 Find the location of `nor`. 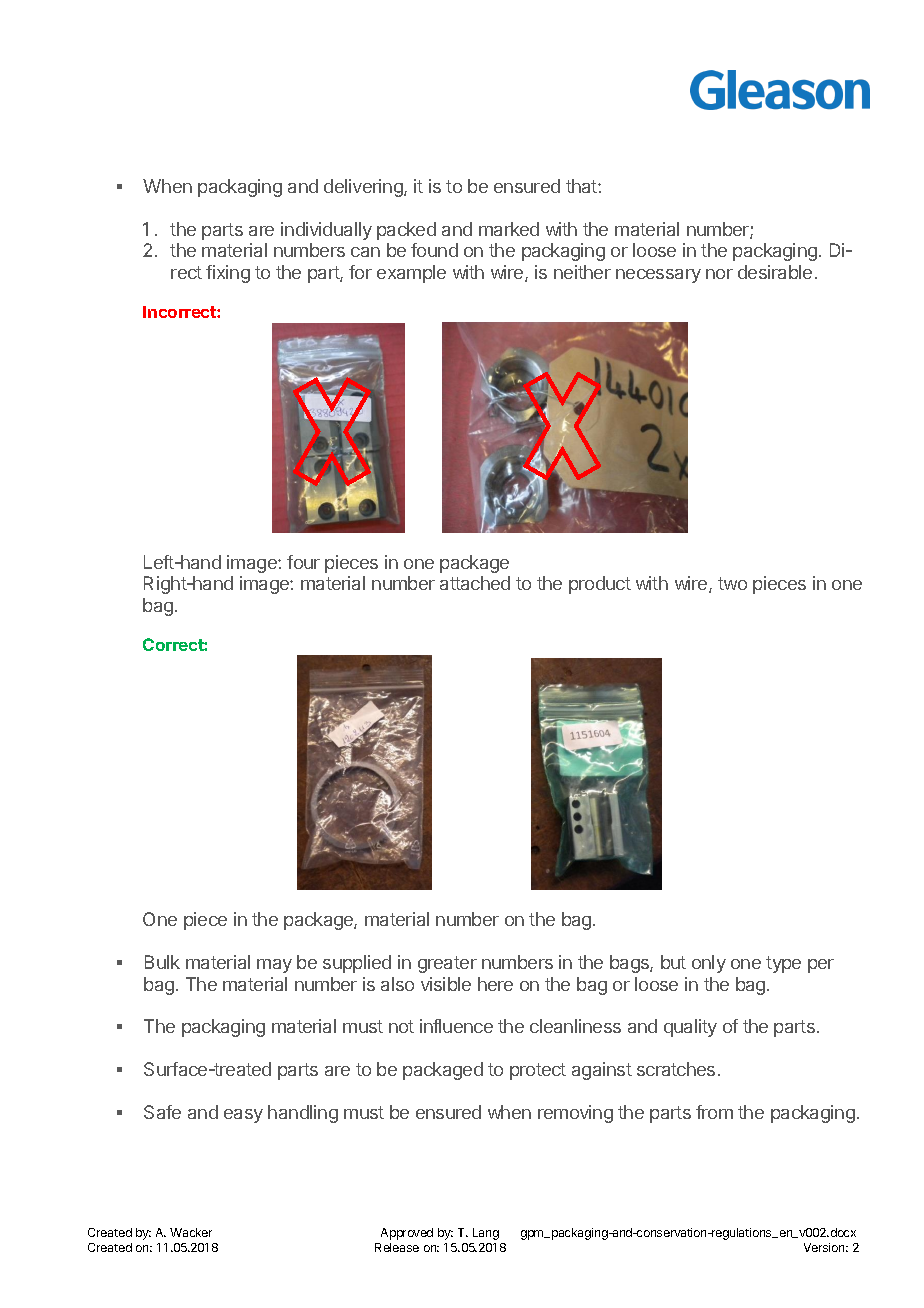

nor is located at coordinates (719, 274).
